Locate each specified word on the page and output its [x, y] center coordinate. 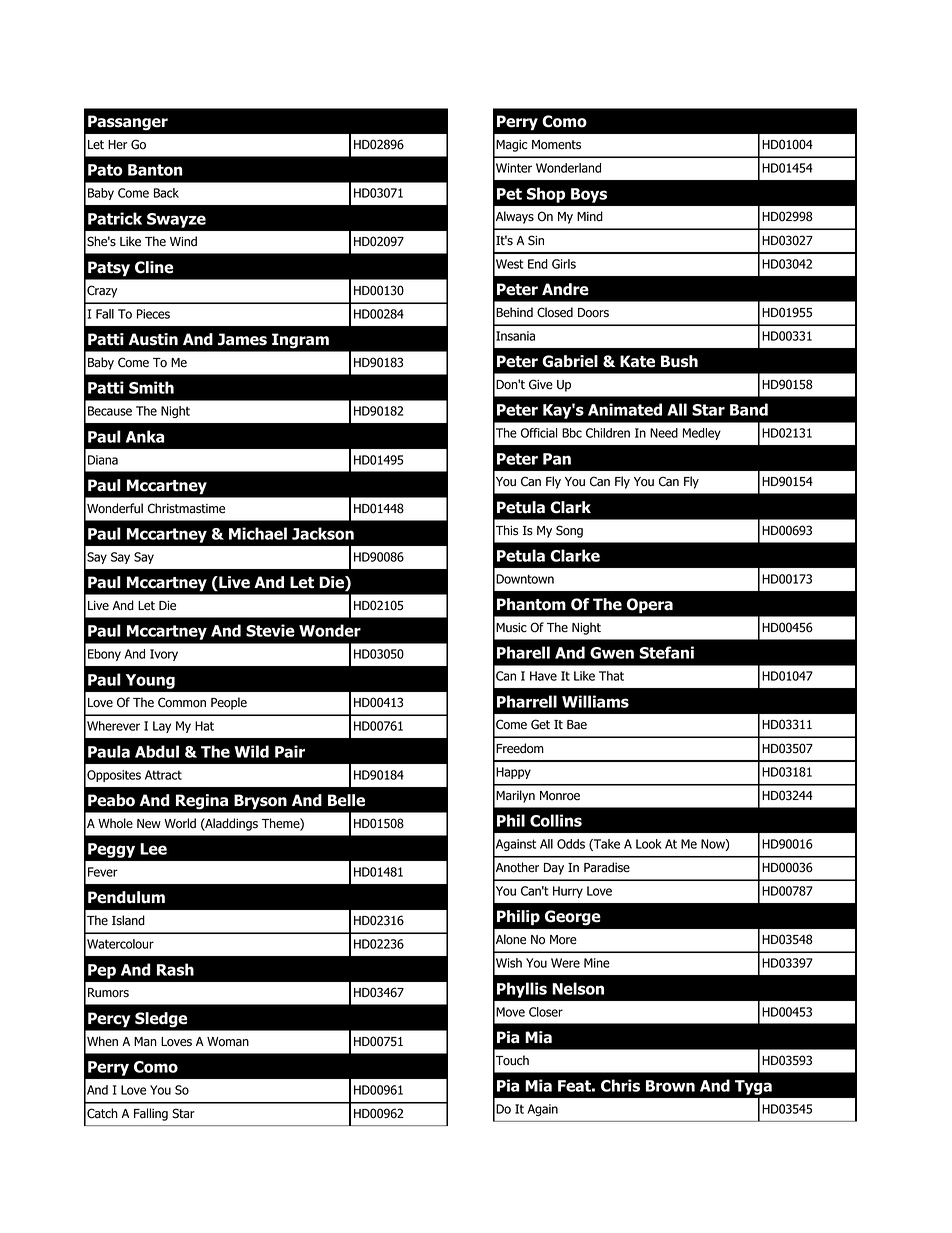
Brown [670, 1086]
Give [541, 384]
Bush [679, 361]
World [180, 823]
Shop [546, 195]
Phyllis [522, 990]
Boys [589, 195]
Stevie [270, 630]
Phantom [531, 604]
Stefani [666, 652]
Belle [346, 800]
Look [649, 844]
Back [166, 193]
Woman [228, 1042]
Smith [151, 387]
